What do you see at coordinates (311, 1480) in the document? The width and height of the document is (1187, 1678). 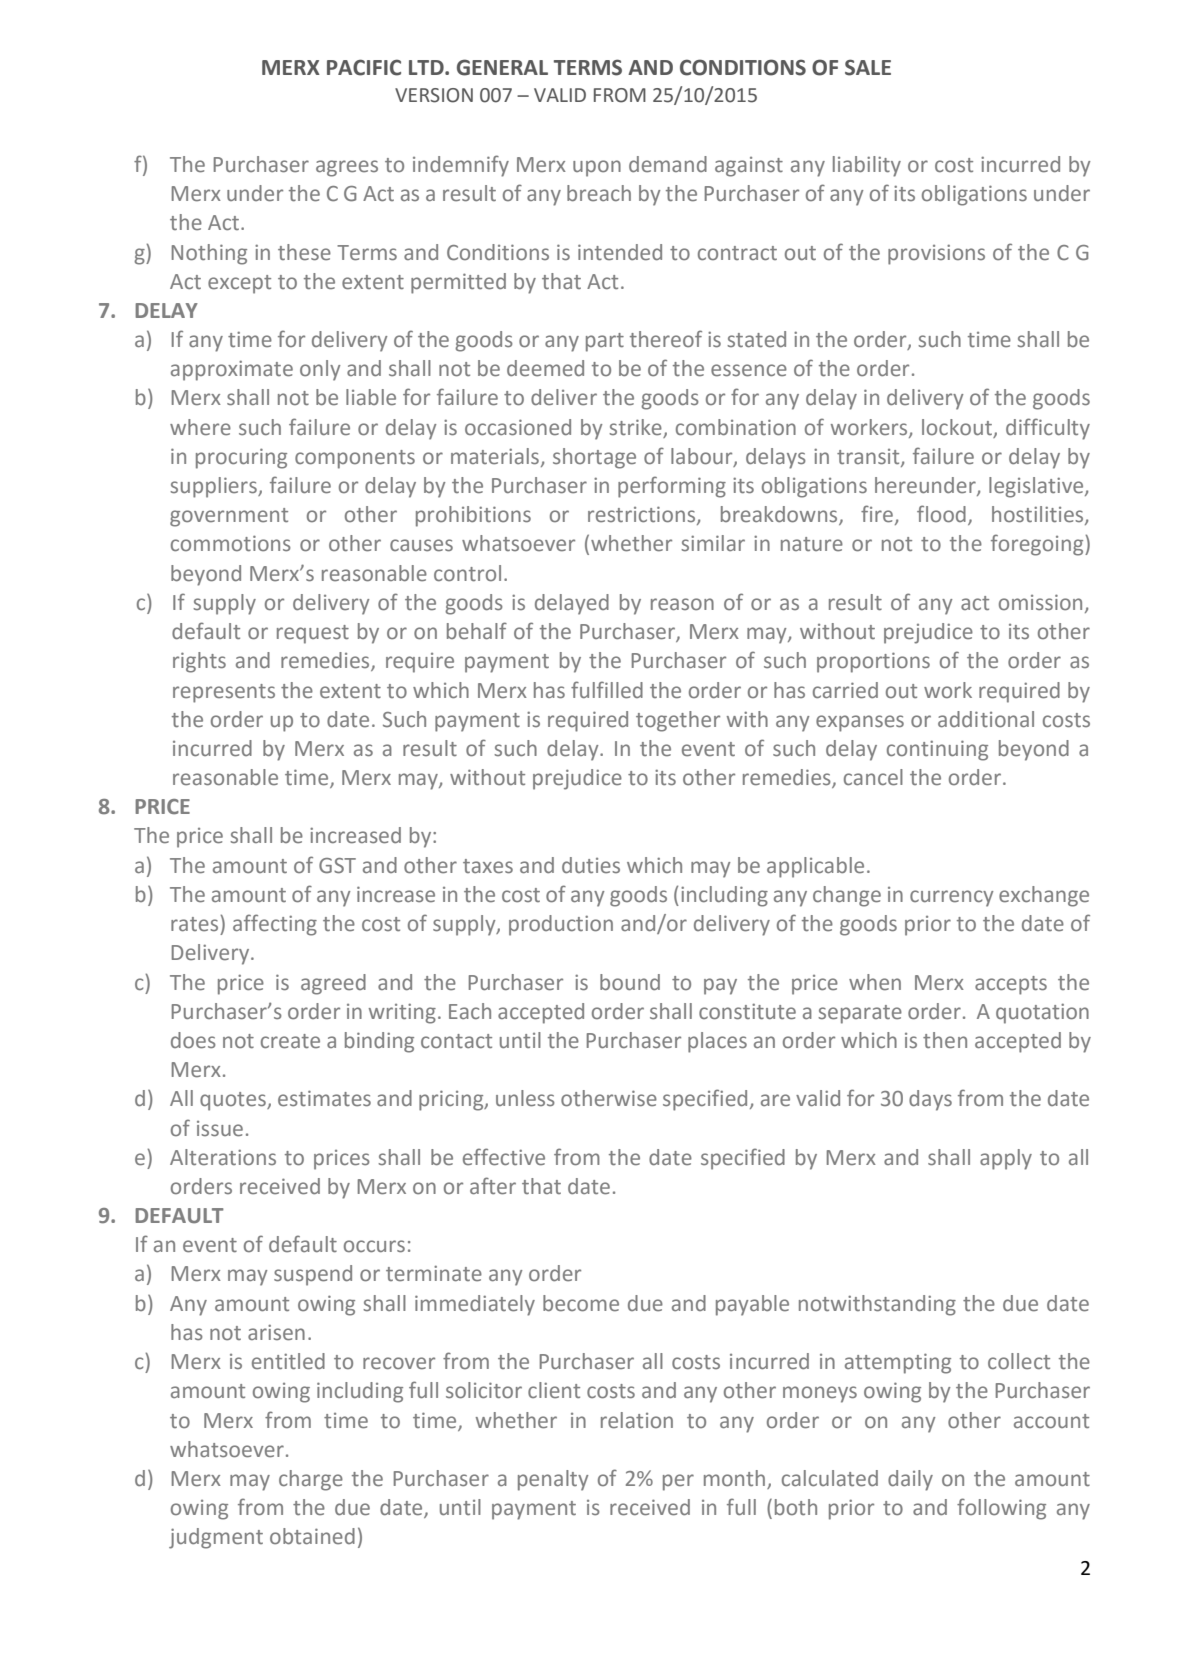 I see `charge` at bounding box center [311, 1480].
